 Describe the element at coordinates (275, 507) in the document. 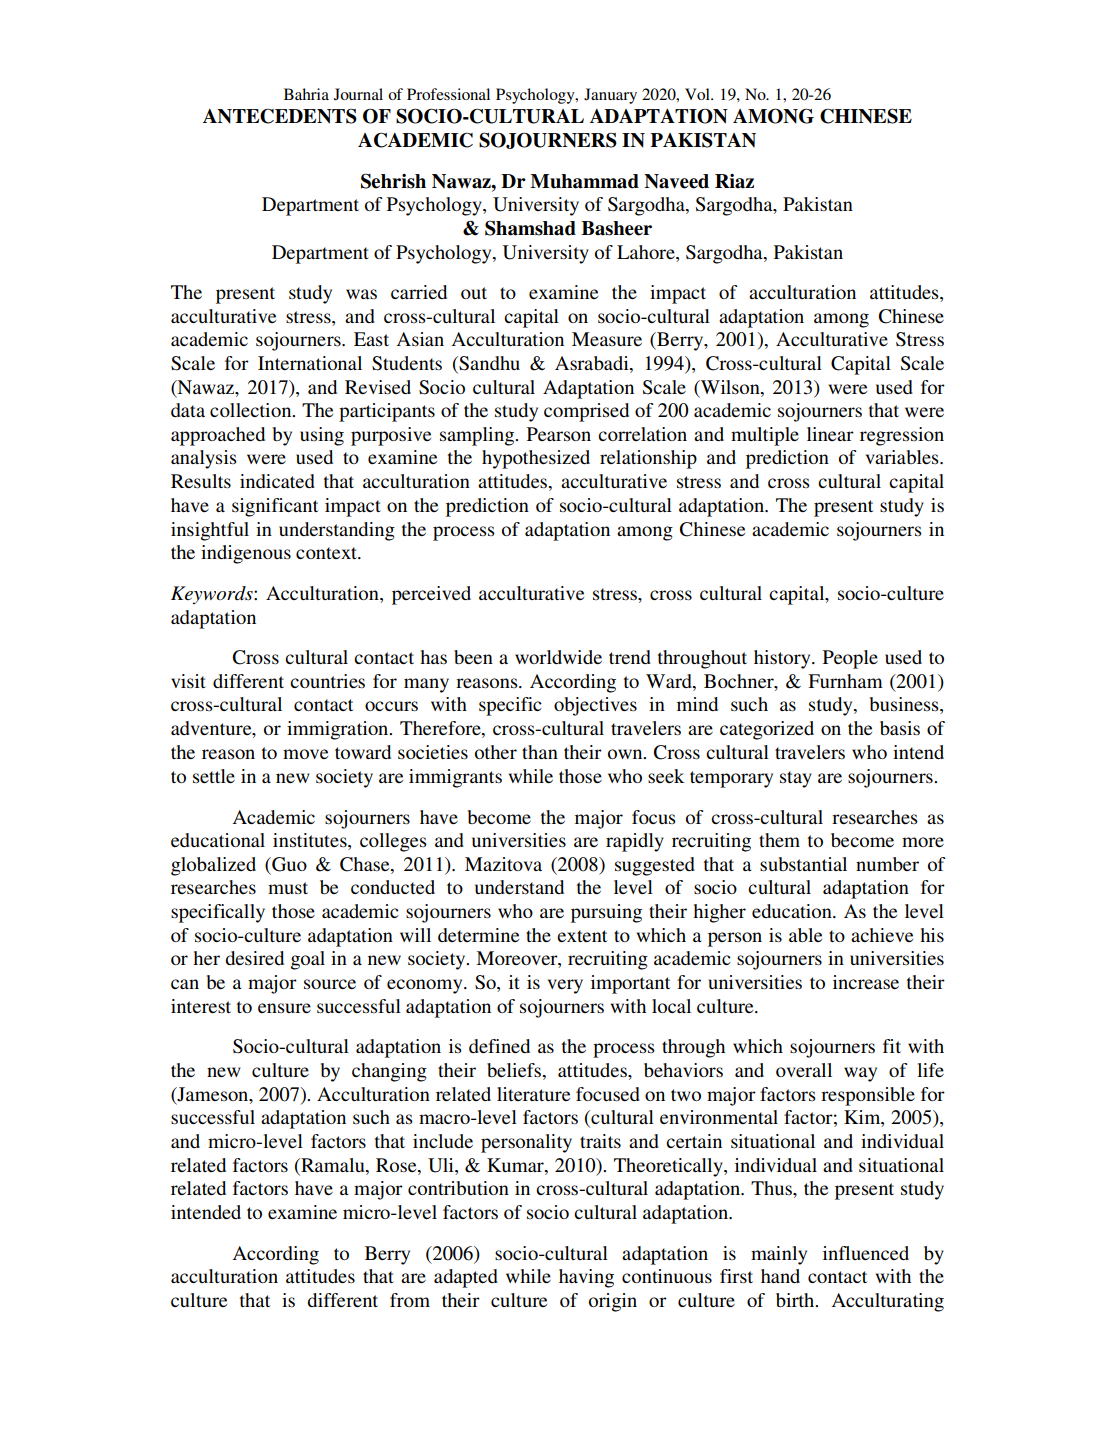

I see `significant` at that location.
